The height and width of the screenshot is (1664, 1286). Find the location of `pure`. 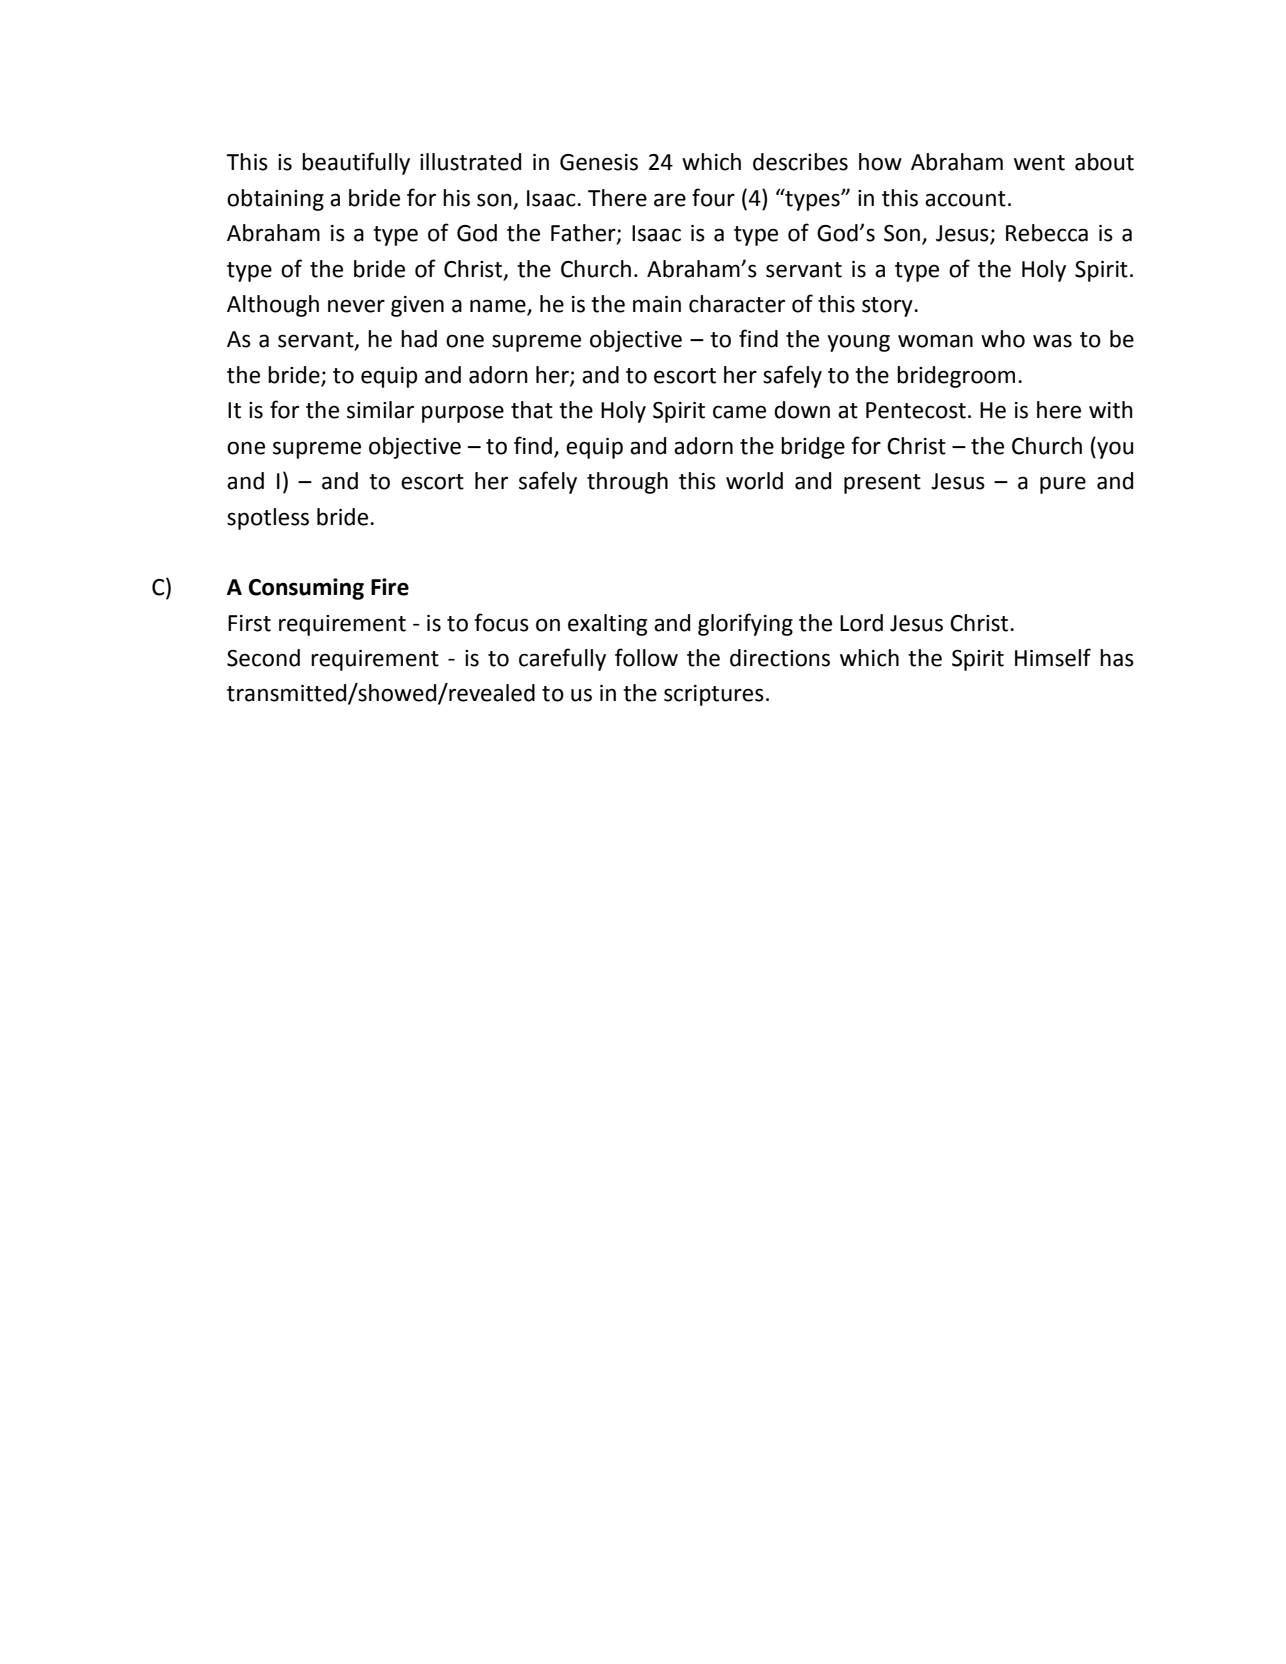

pure is located at coordinates (1063, 485).
